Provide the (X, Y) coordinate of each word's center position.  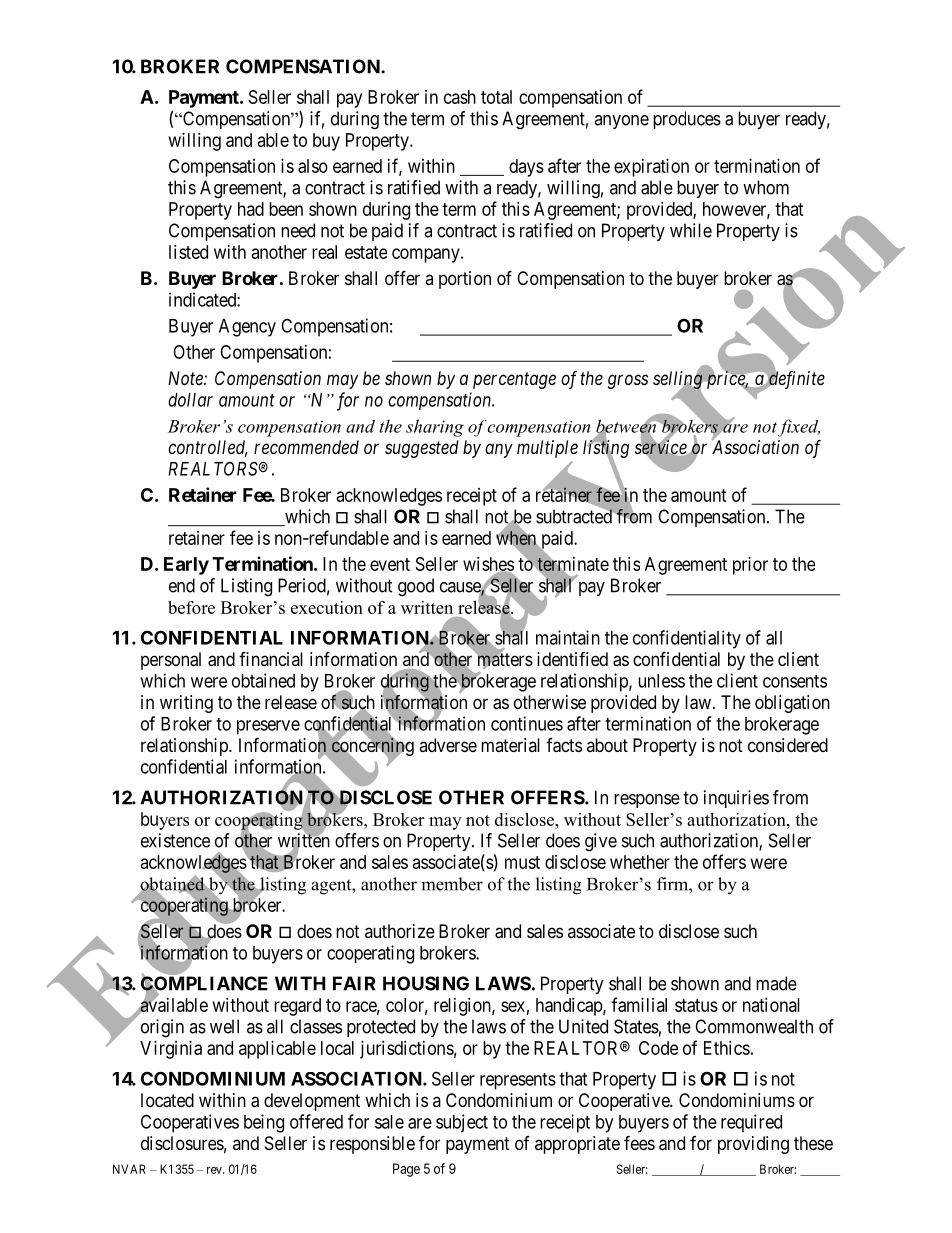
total (496, 97)
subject (462, 1123)
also (313, 166)
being (264, 1123)
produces (687, 120)
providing (753, 1145)
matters (504, 661)
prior (750, 566)
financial (271, 659)
